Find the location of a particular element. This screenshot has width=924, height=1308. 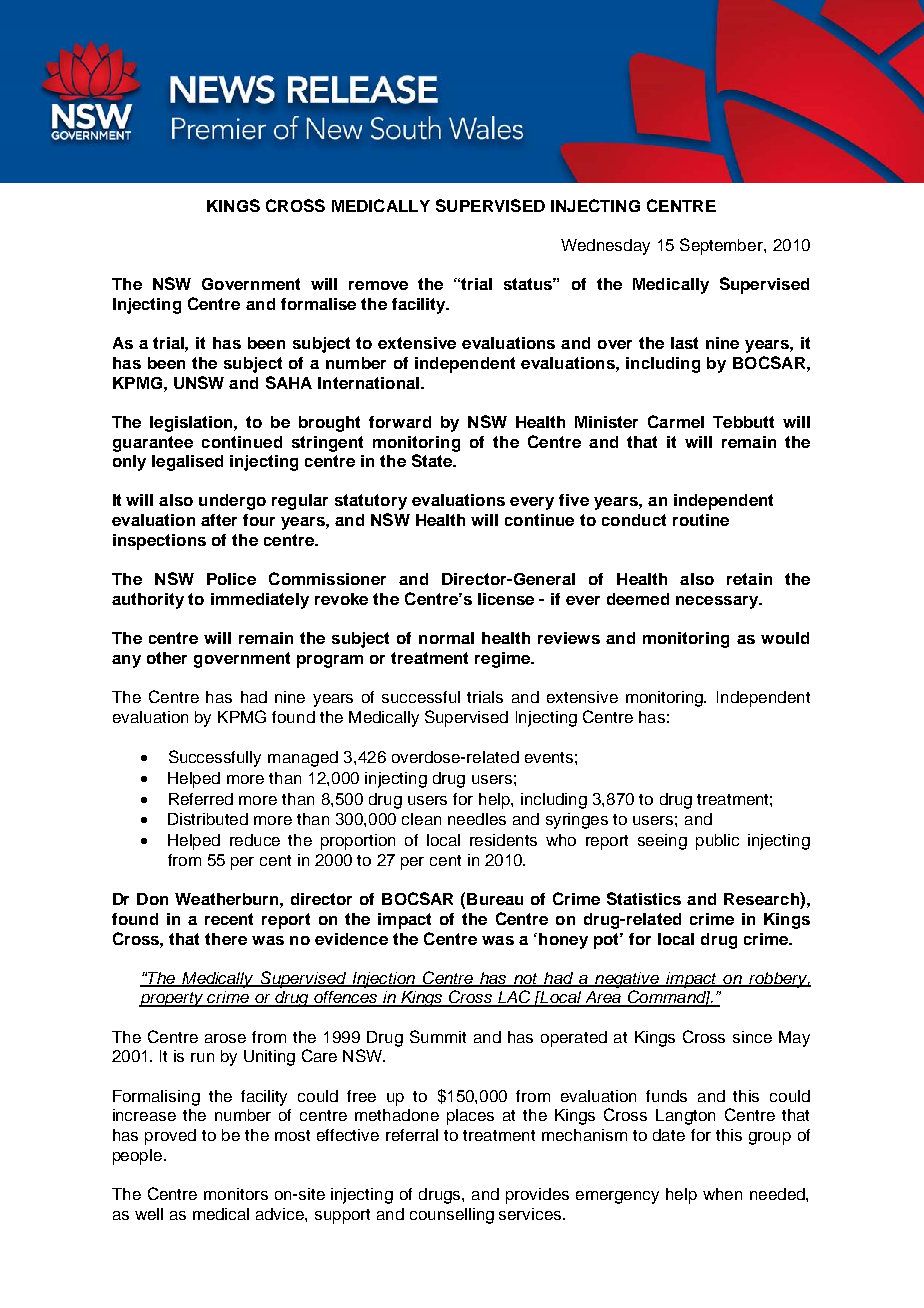

Police is located at coordinates (231, 579).
